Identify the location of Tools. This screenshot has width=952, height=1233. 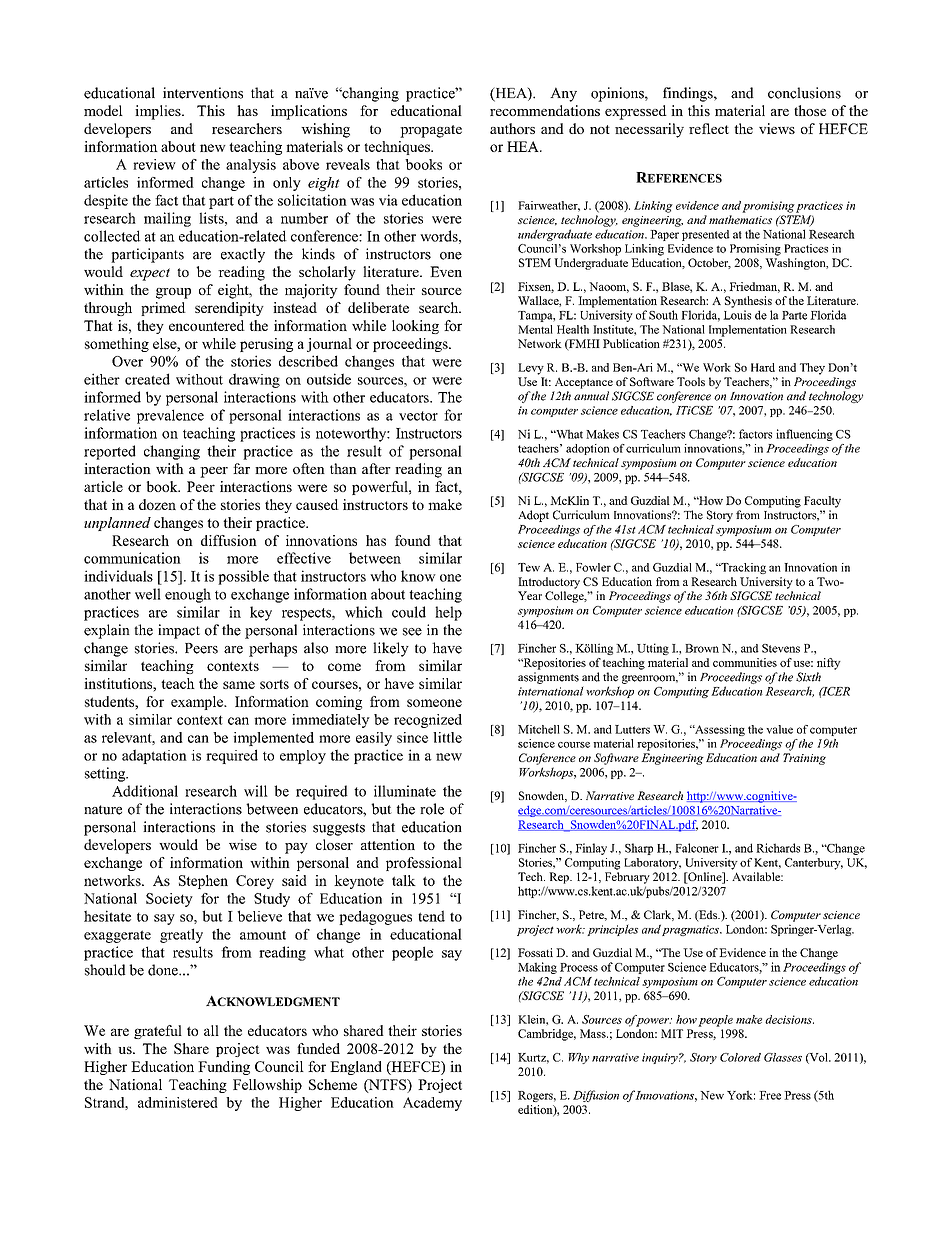
(691, 381).
